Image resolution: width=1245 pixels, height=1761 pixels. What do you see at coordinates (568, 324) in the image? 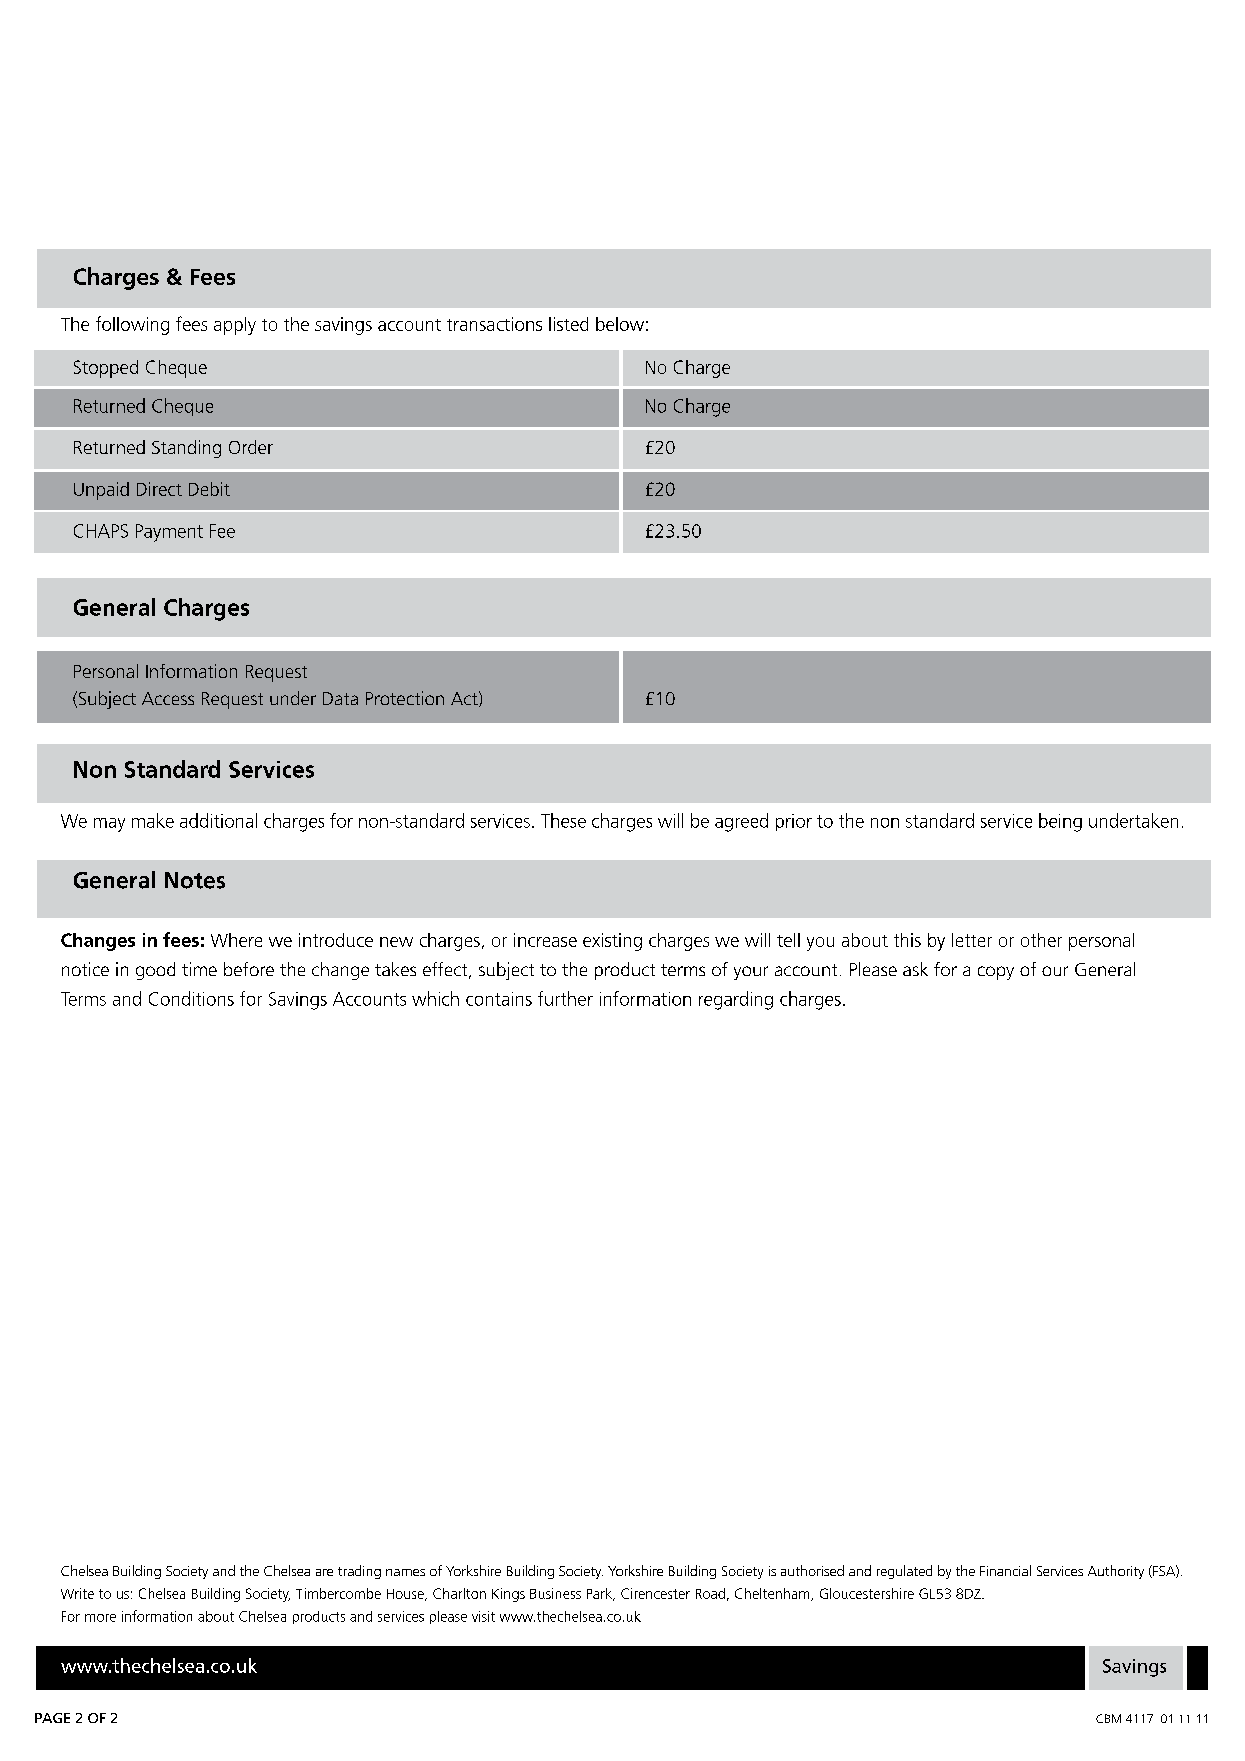
I see `listed` at bounding box center [568, 324].
